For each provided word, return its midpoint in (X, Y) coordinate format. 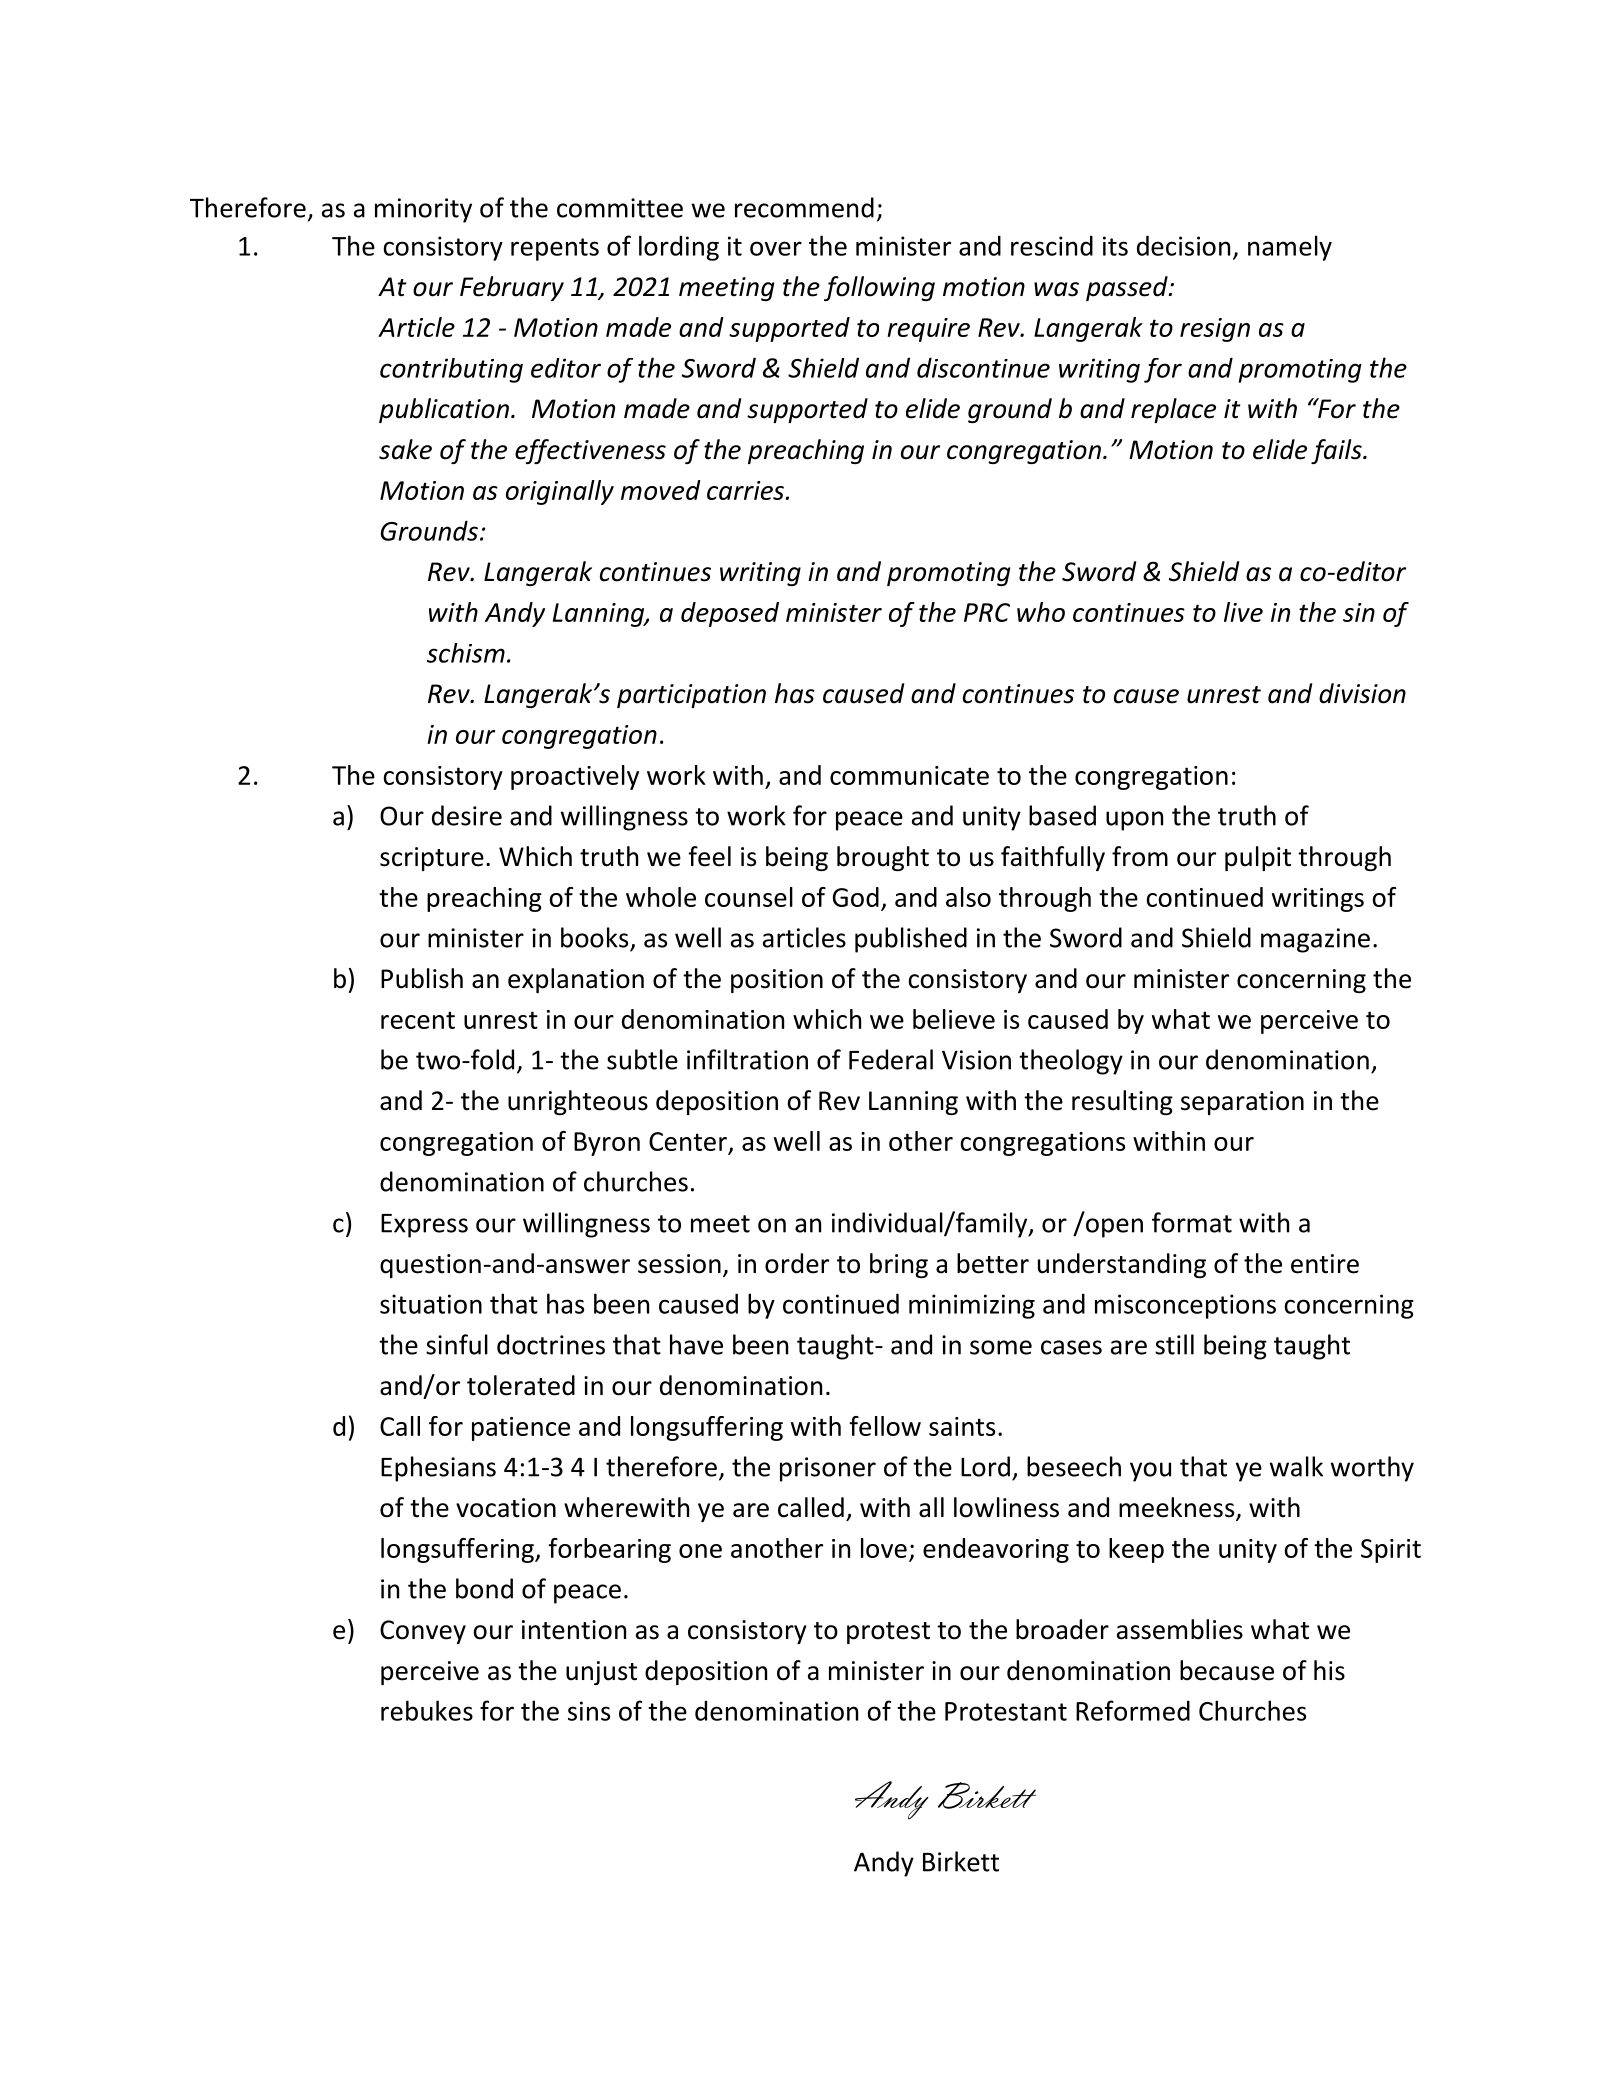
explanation (576, 980)
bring (899, 1265)
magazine (1315, 940)
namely (1290, 248)
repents (555, 249)
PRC (987, 612)
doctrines (551, 1344)
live (1243, 612)
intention (574, 1630)
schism (466, 653)
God (856, 897)
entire (1325, 1264)
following (879, 288)
